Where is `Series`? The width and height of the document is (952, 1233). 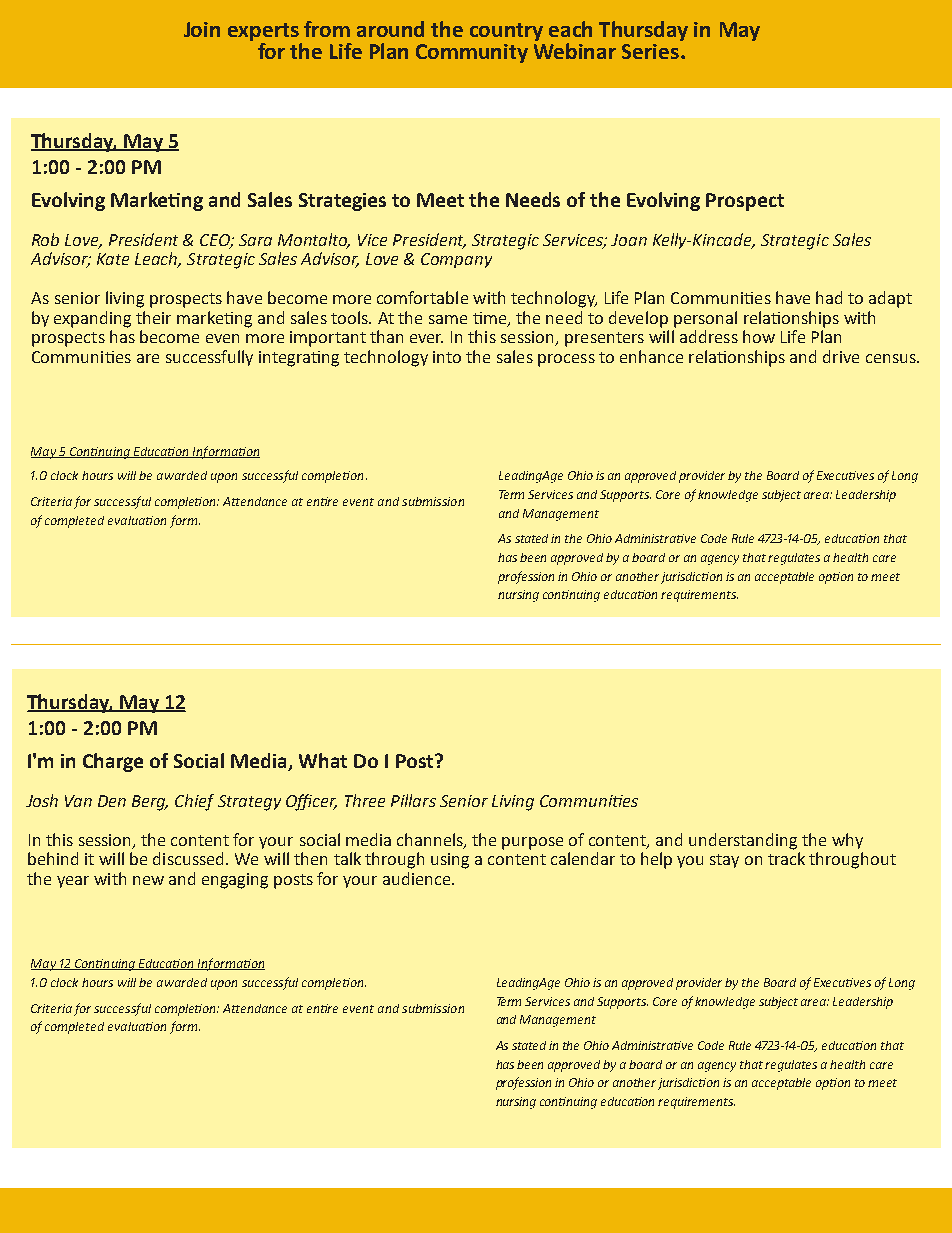 Series is located at coordinates (650, 51).
